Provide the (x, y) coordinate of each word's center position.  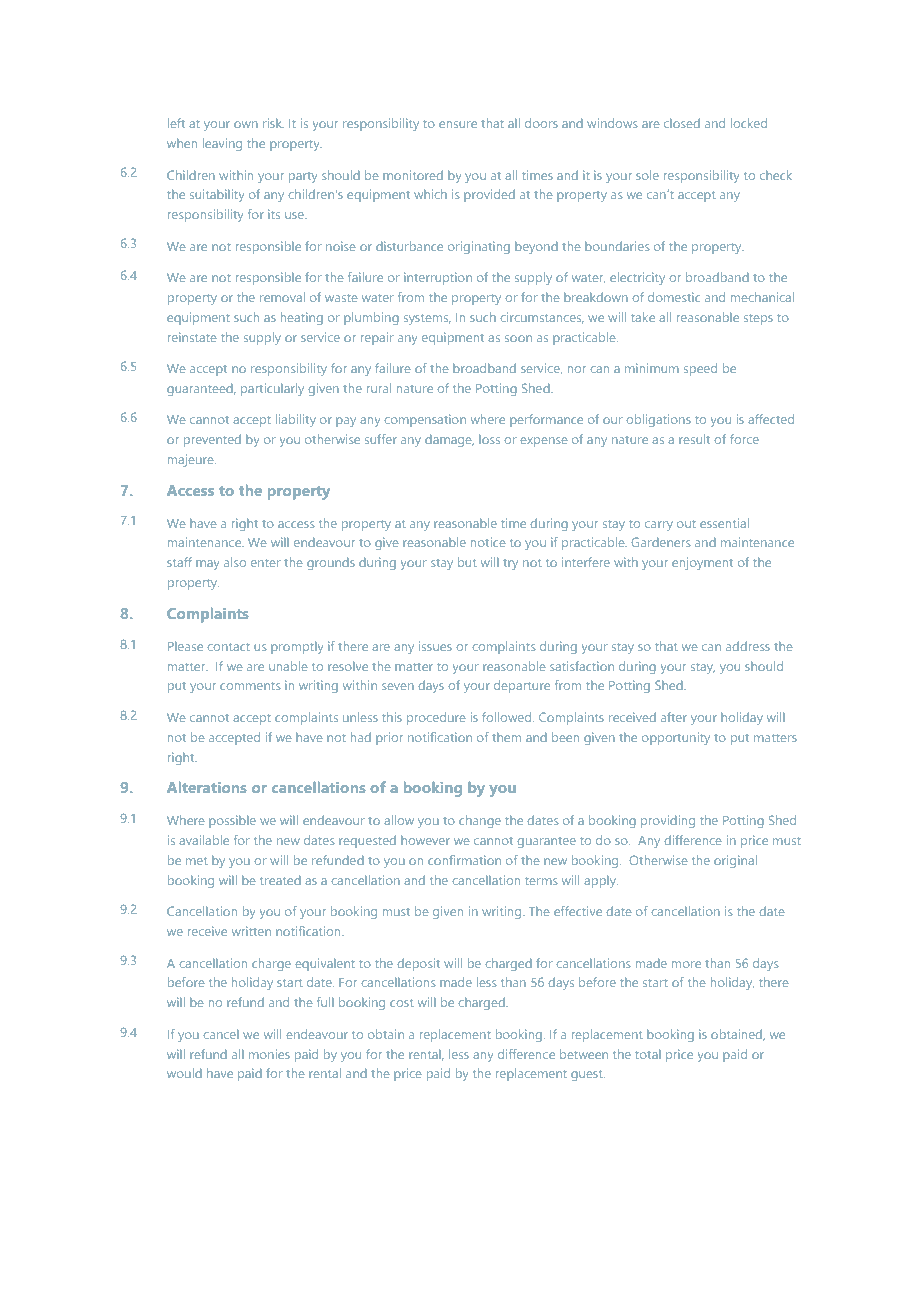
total (648, 1054)
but (467, 562)
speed (700, 369)
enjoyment (702, 563)
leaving (222, 144)
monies (269, 1054)
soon (518, 338)
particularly (272, 389)
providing (668, 821)
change (480, 821)
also (235, 562)
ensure (458, 124)
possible (232, 821)
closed (682, 123)
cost (401, 1003)
